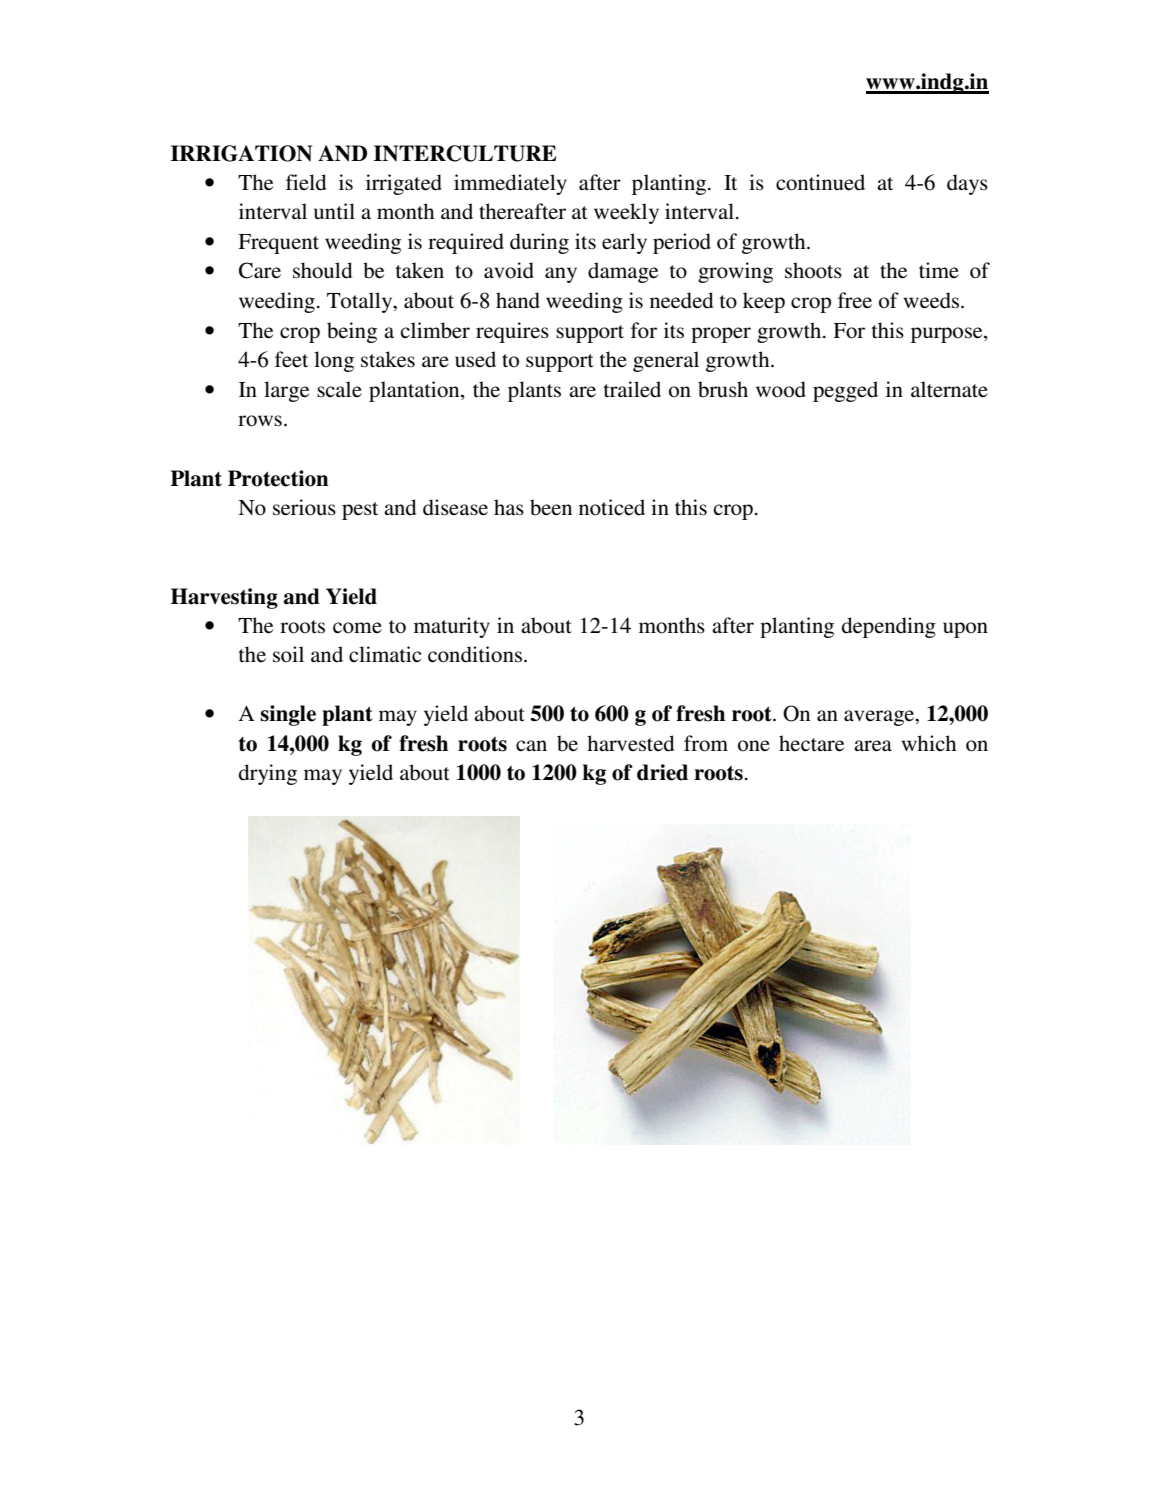 Image resolution: width=1159 pixels, height=1499 pixels. I want to click on area, so click(873, 746).
